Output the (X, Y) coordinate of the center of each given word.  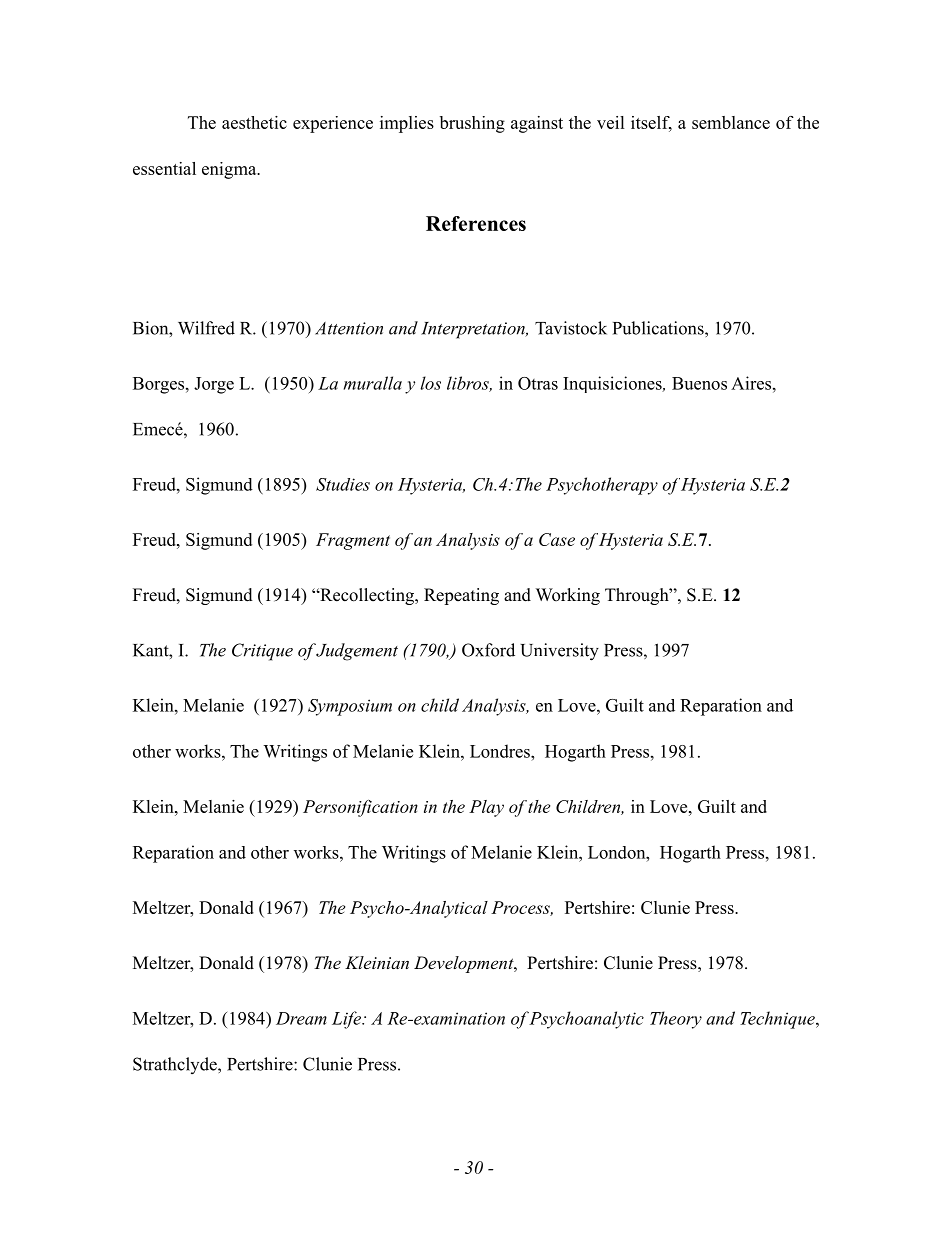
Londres (501, 751)
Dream (301, 1018)
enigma (230, 170)
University (559, 652)
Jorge (214, 385)
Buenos (699, 383)
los (430, 383)
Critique (262, 652)
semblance (731, 122)
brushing (472, 124)
